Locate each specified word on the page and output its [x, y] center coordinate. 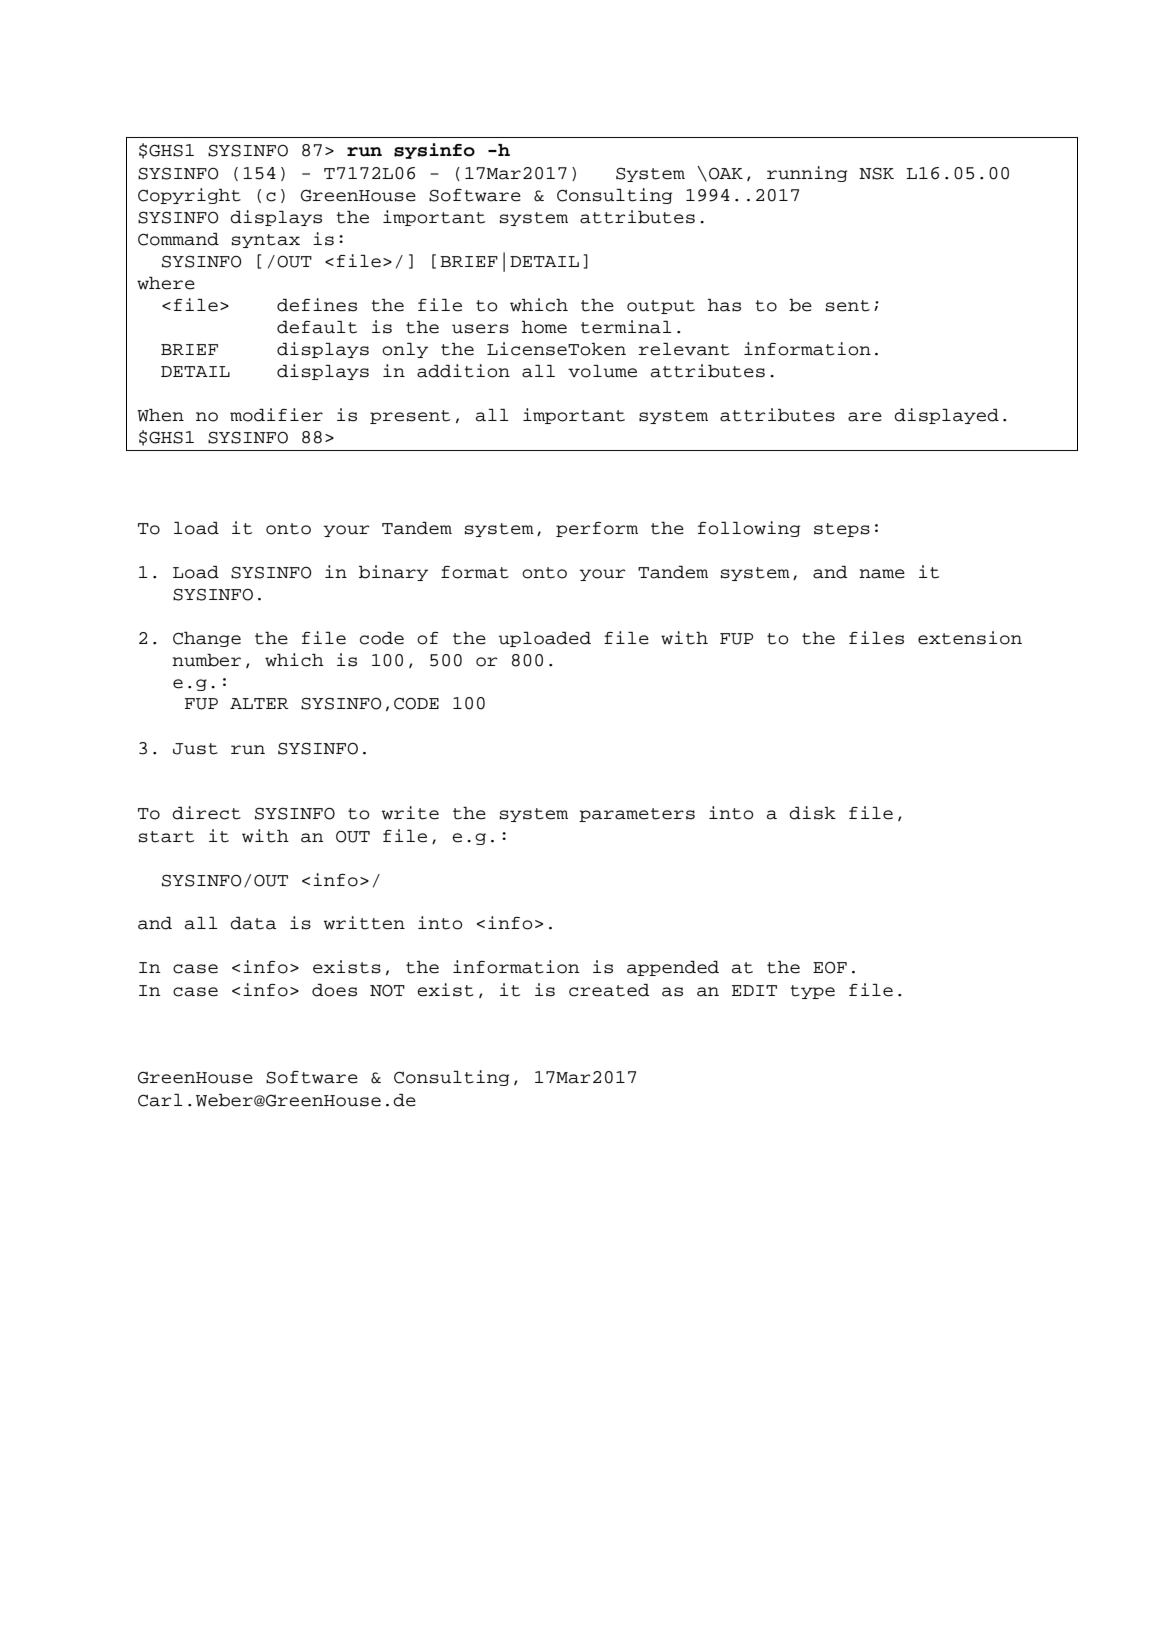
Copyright [189, 196]
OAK [726, 174]
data [253, 923]
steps [842, 530]
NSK [876, 174]
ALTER [259, 703]
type [812, 992]
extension [970, 638]
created [609, 990]
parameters [637, 815]
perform [597, 529]
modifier [276, 415]
